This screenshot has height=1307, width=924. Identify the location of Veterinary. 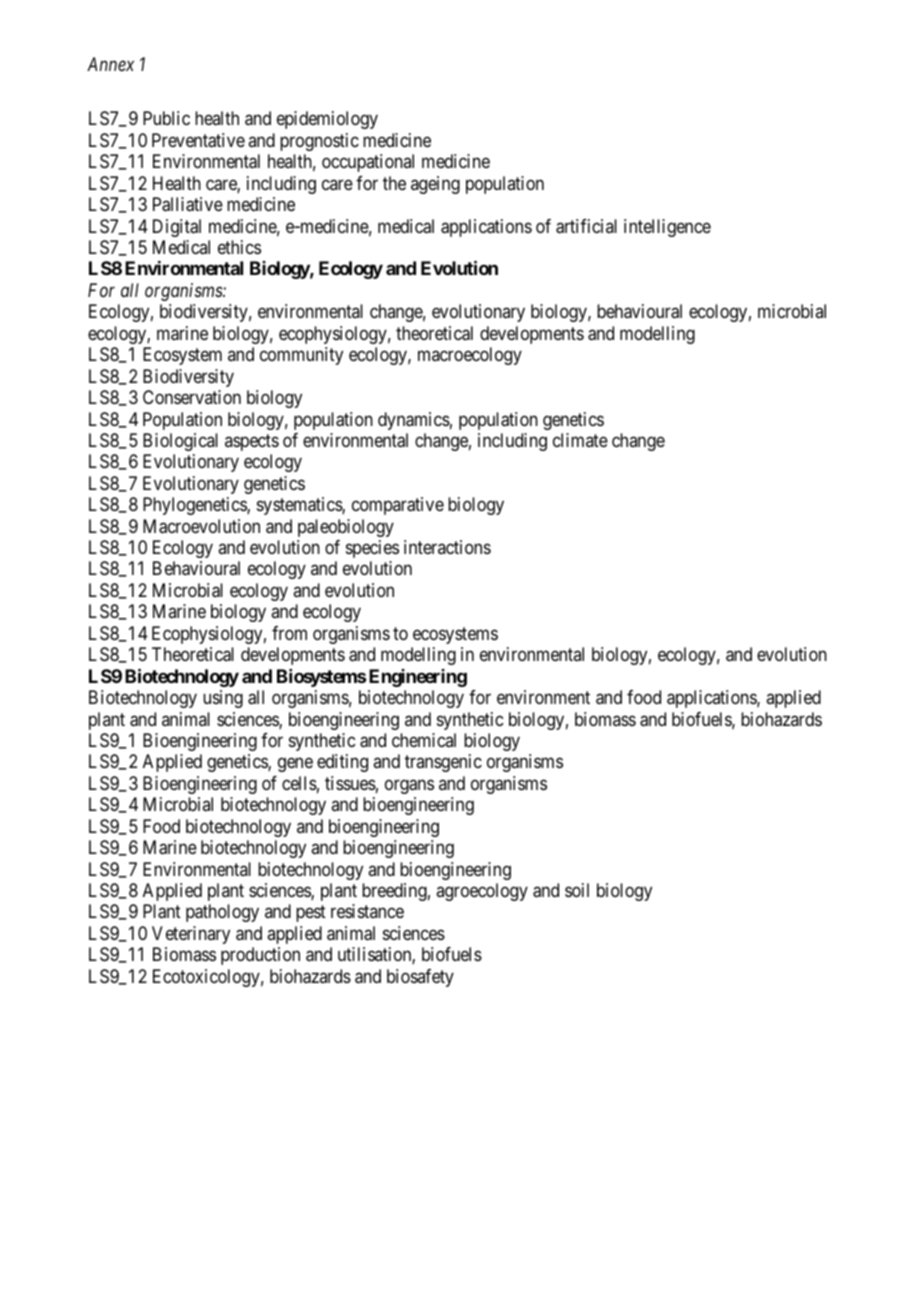
(191, 935).
